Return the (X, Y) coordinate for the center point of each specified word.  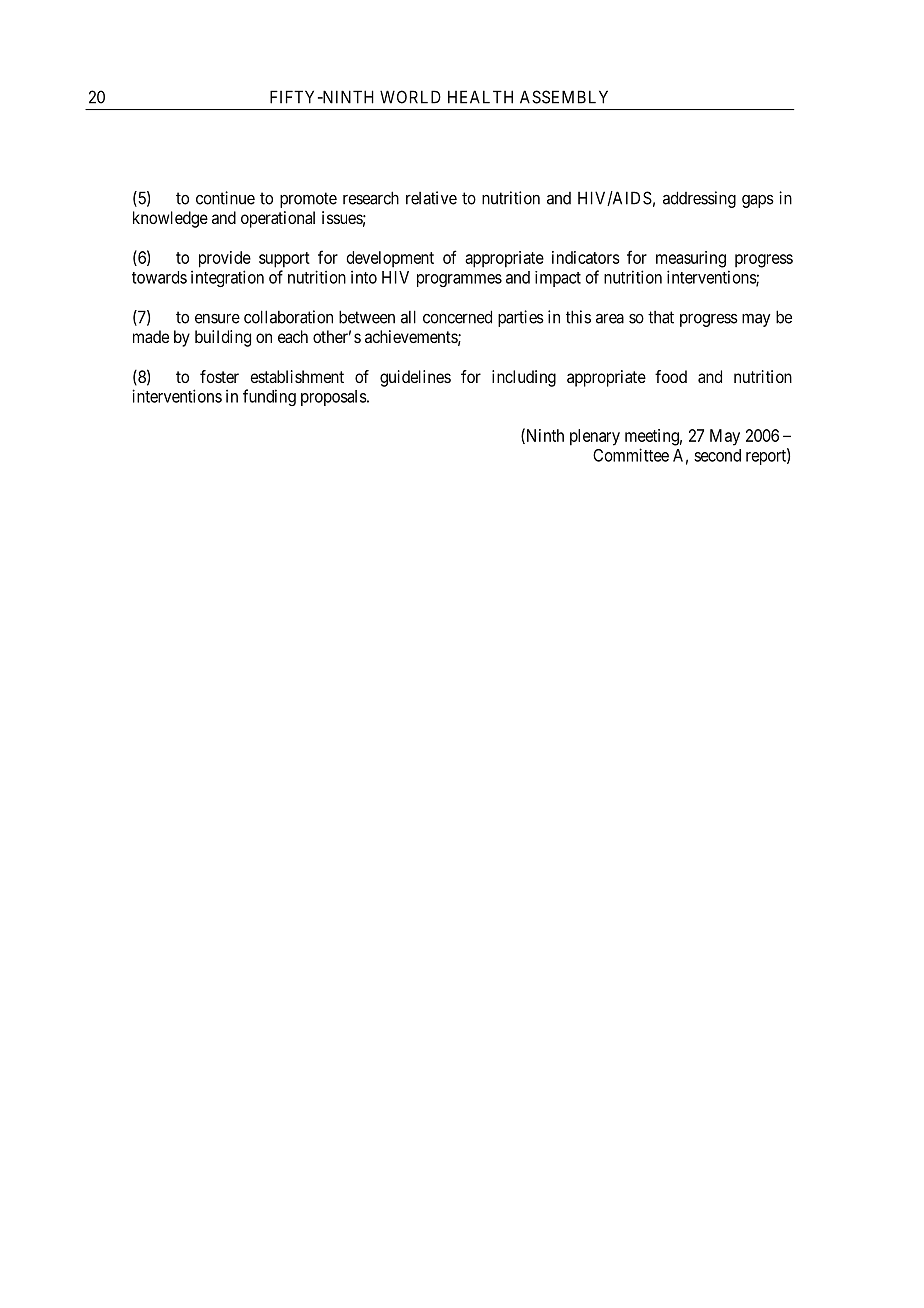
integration (227, 278)
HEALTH (480, 97)
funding (269, 397)
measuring (691, 259)
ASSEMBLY (564, 97)
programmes (459, 280)
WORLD (410, 97)
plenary (595, 437)
